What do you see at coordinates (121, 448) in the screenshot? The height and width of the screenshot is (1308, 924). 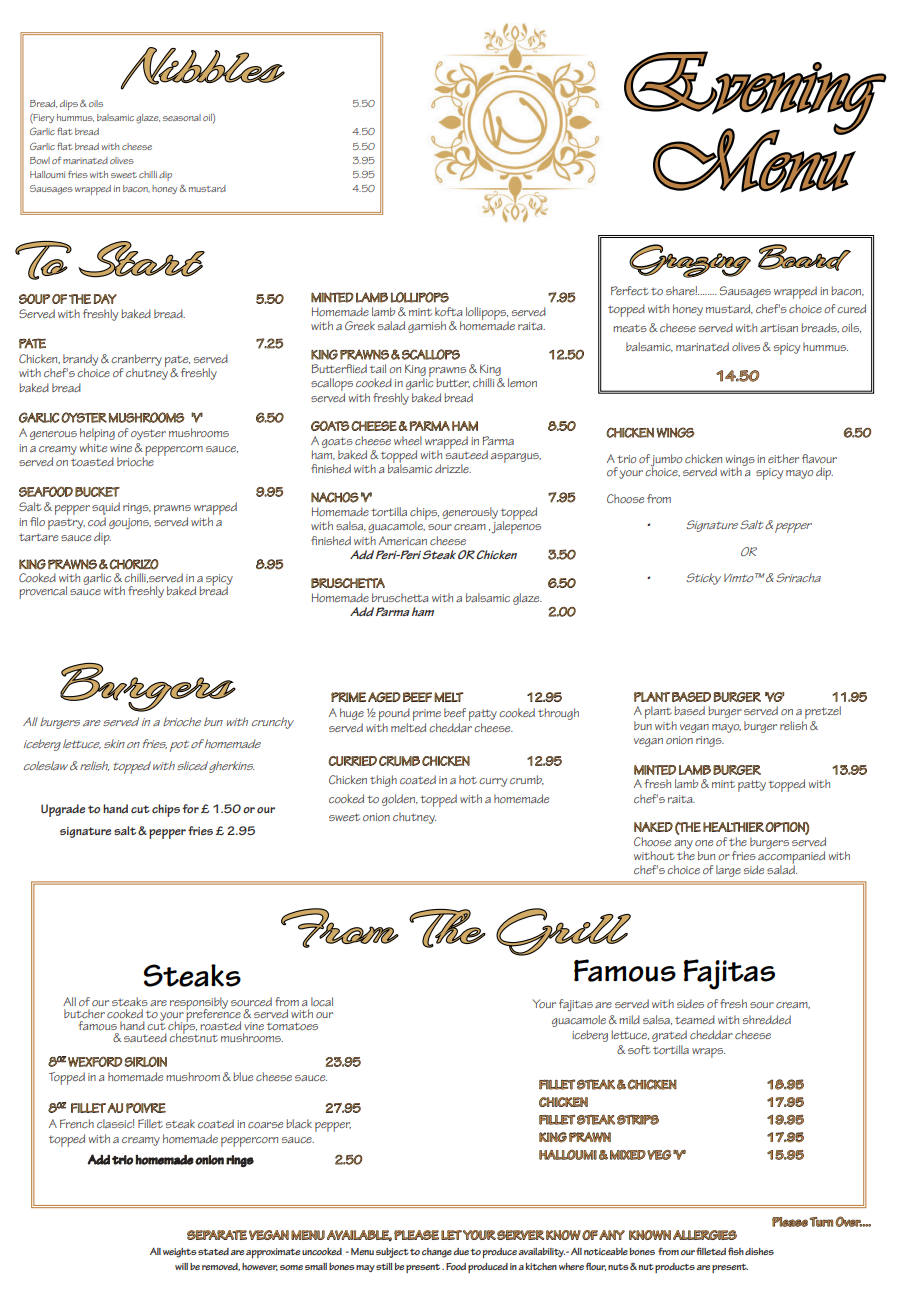 I see `wine` at bounding box center [121, 448].
